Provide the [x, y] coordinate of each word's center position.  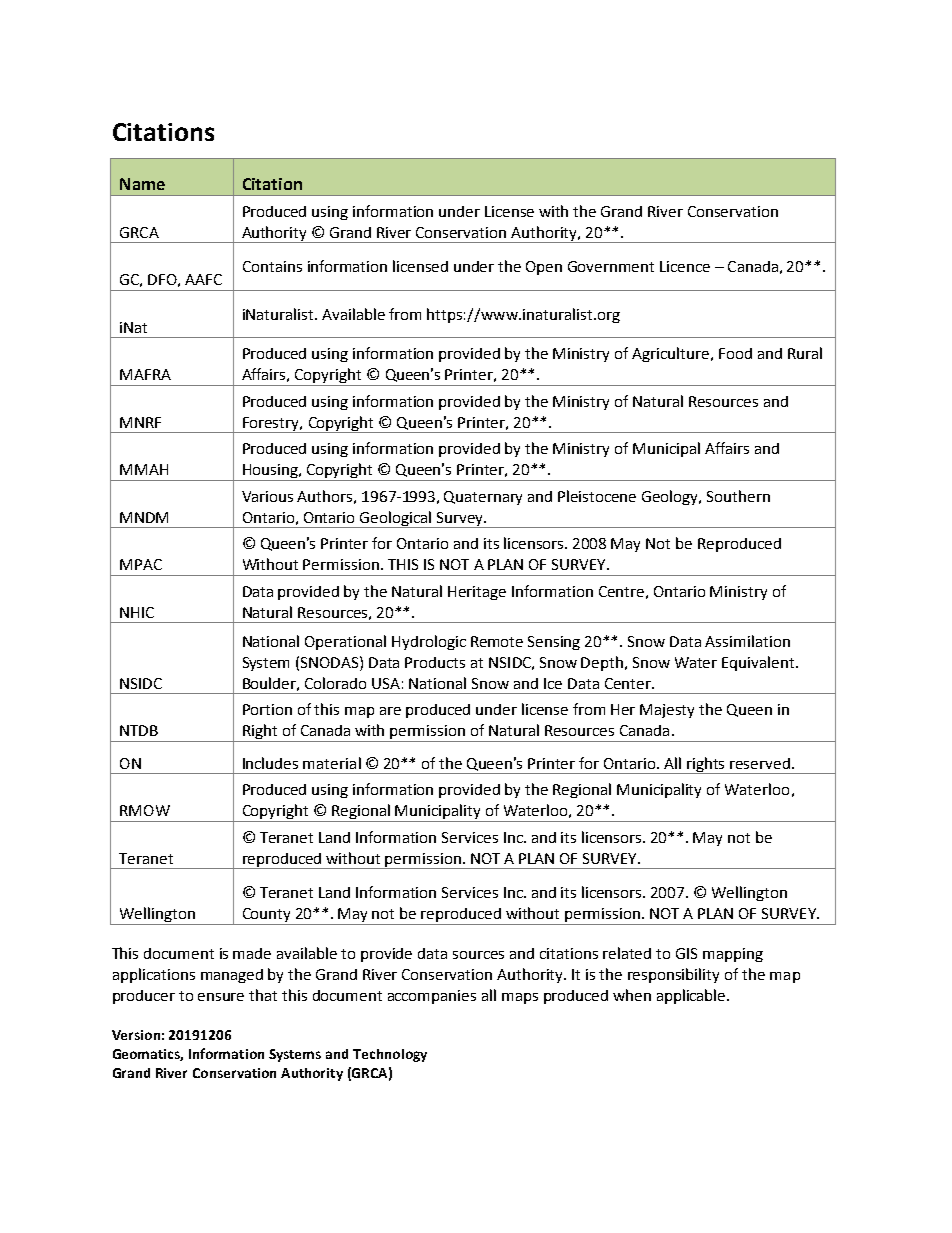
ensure [221, 997]
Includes [270, 763]
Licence [685, 266]
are [390, 711]
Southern [738, 496]
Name [142, 184]
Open [544, 268]
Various [267, 496]
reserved [760, 763]
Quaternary [483, 498]
